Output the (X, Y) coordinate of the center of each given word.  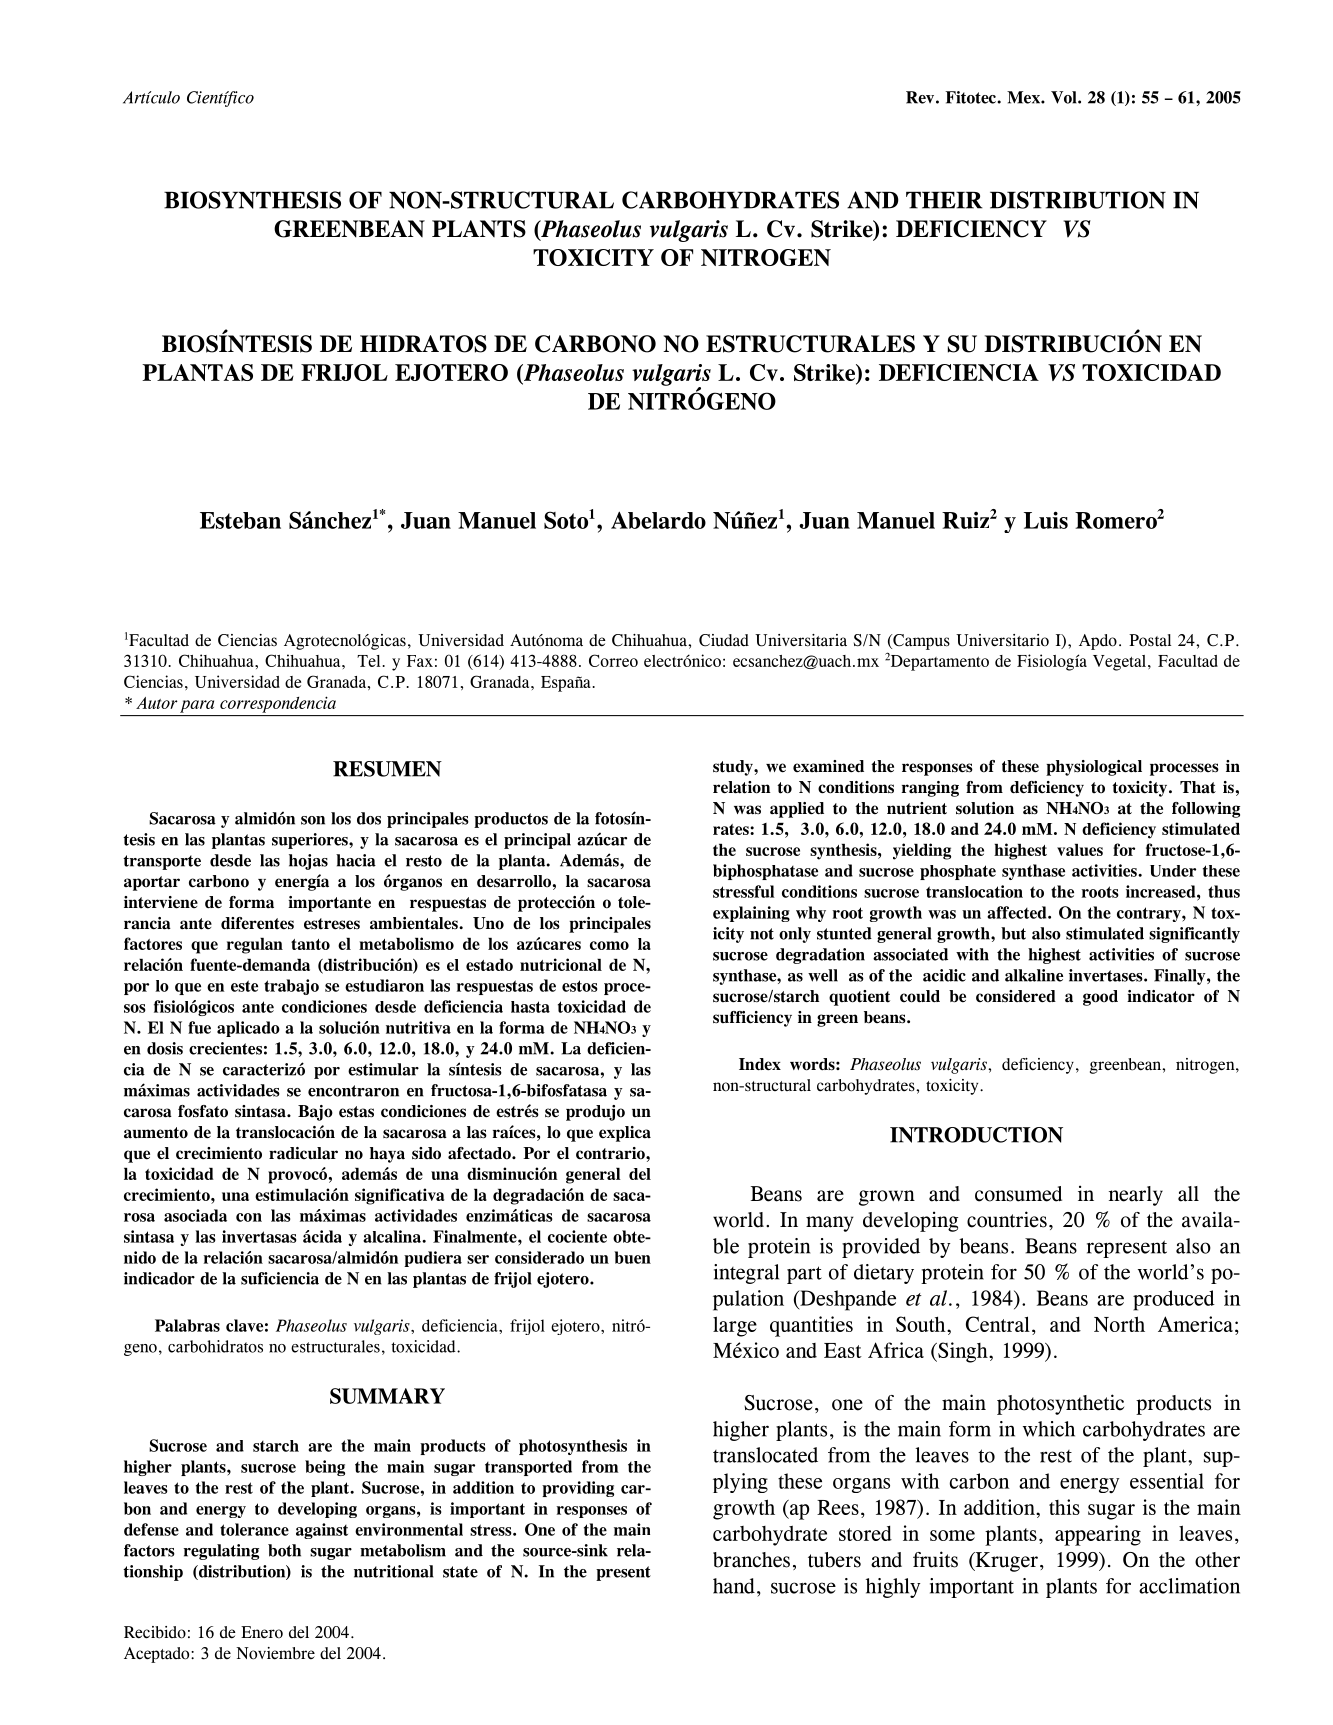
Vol (1065, 97)
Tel (368, 661)
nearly (1136, 1196)
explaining (751, 914)
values (1080, 850)
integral (746, 1274)
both (284, 1550)
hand (734, 1586)
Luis (1046, 520)
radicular (303, 1153)
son (313, 820)
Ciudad (724, 640)
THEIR (944, 200)
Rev (921, 97)
